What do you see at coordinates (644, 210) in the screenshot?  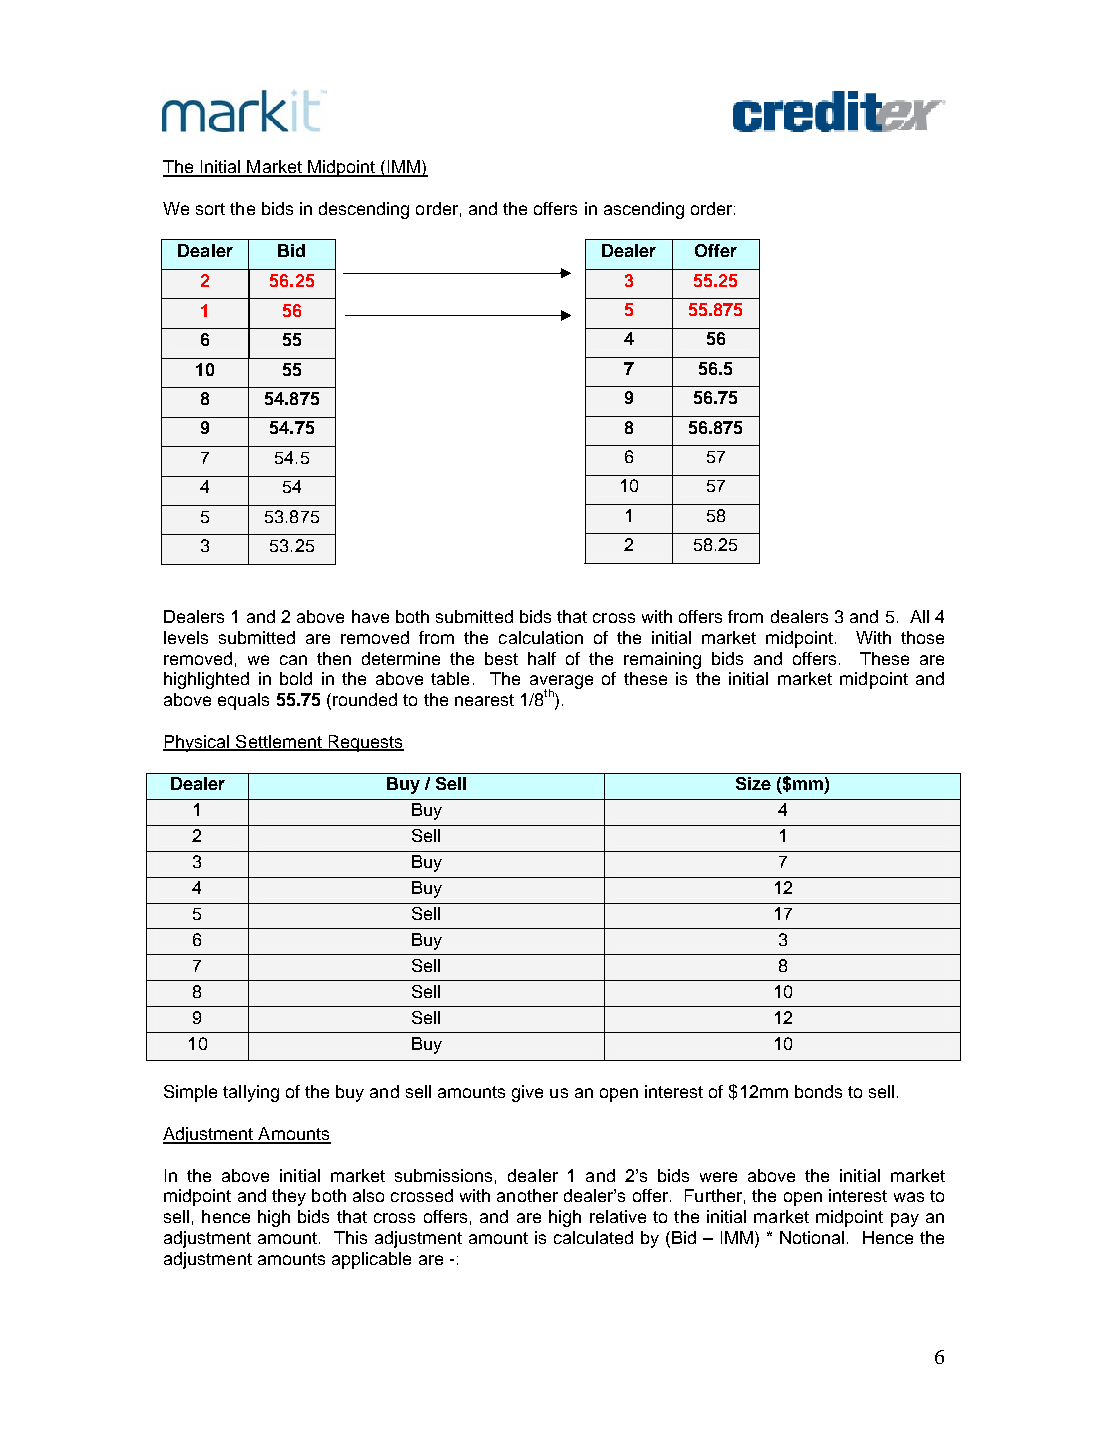 I see `ascending` at bounding box center [644, 210].
